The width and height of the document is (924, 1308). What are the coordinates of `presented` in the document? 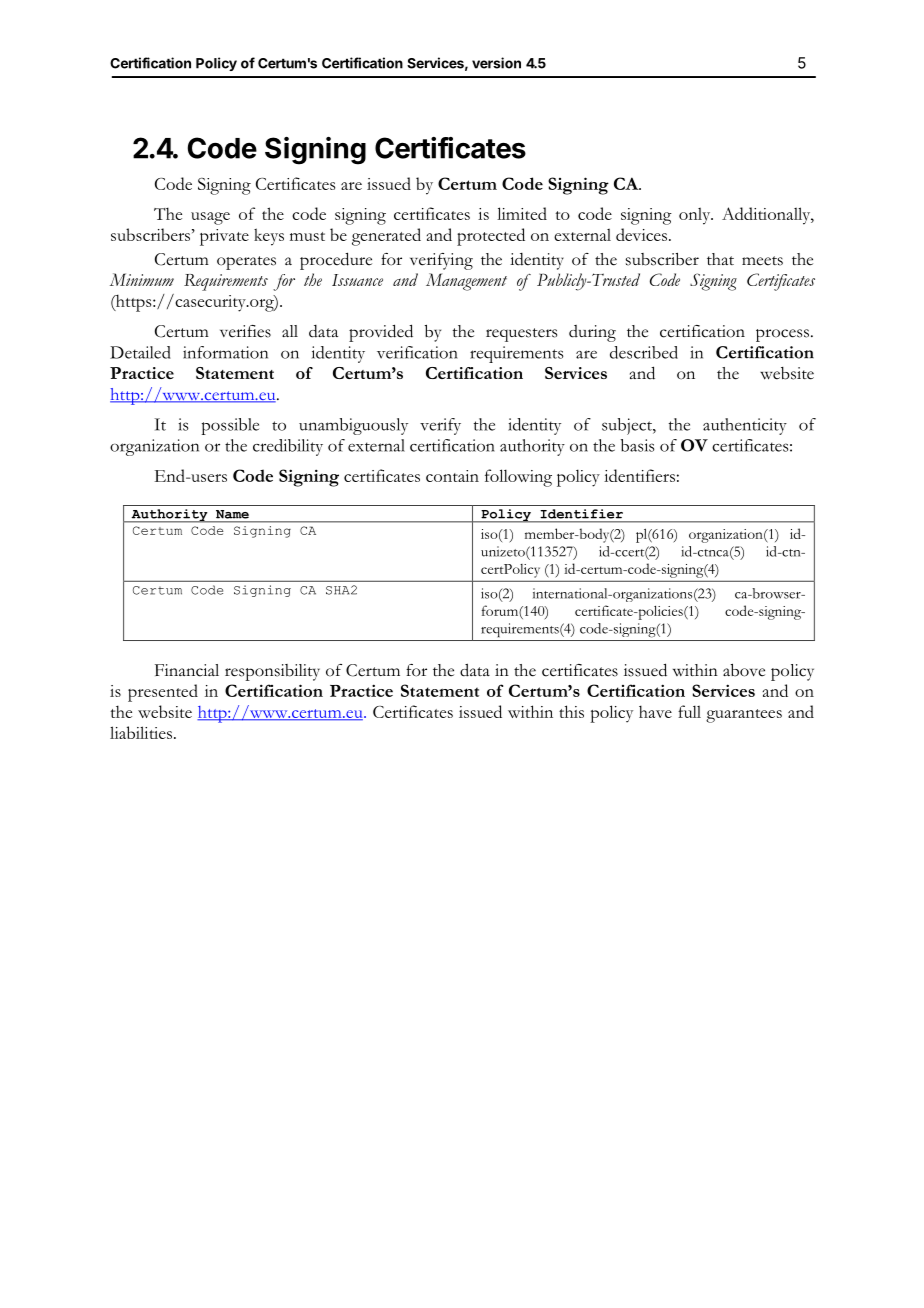 It's located at (163, 693).
